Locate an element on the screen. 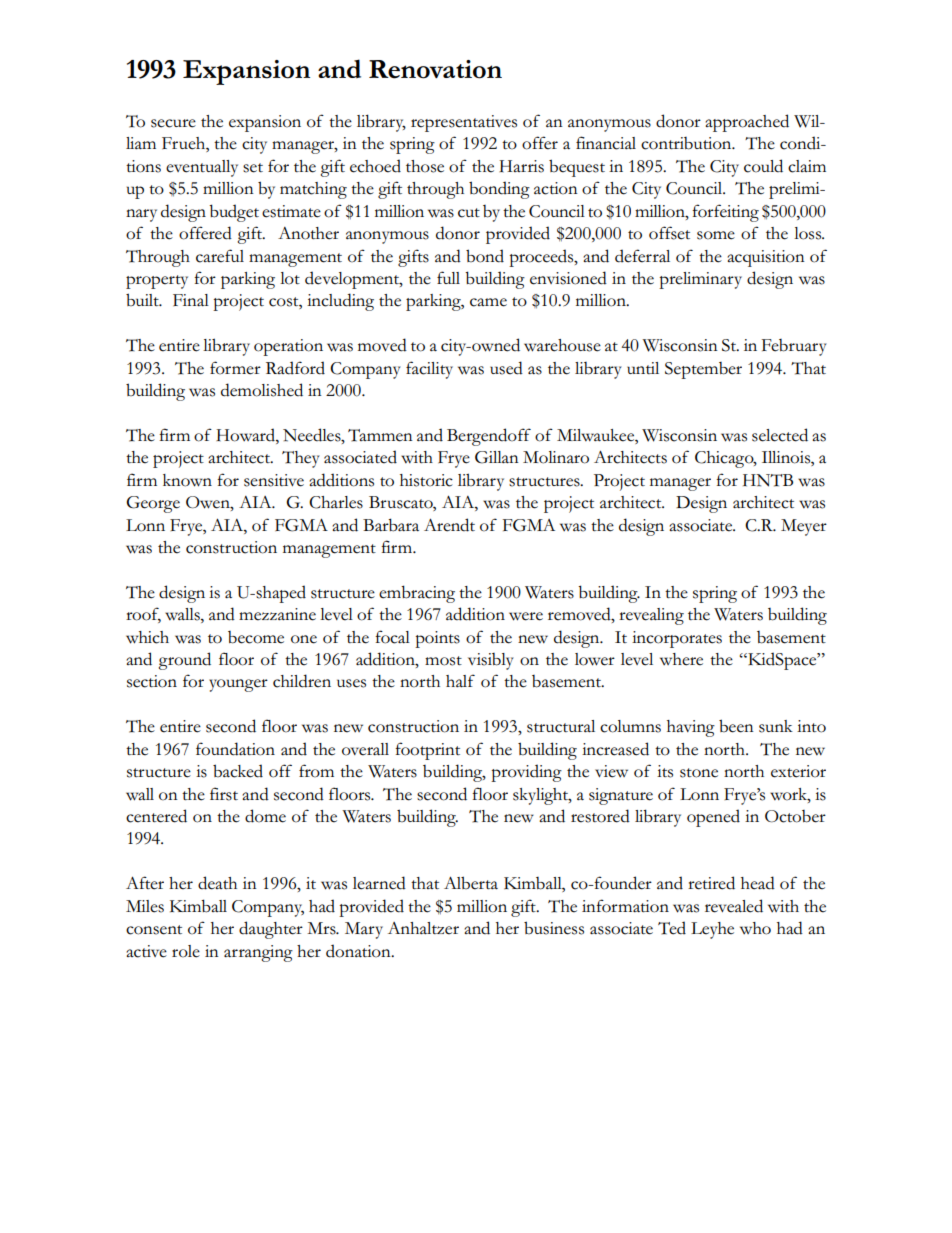 This screenshot has height=1233, width=952. daughter is located at coordinates (271, 930).
